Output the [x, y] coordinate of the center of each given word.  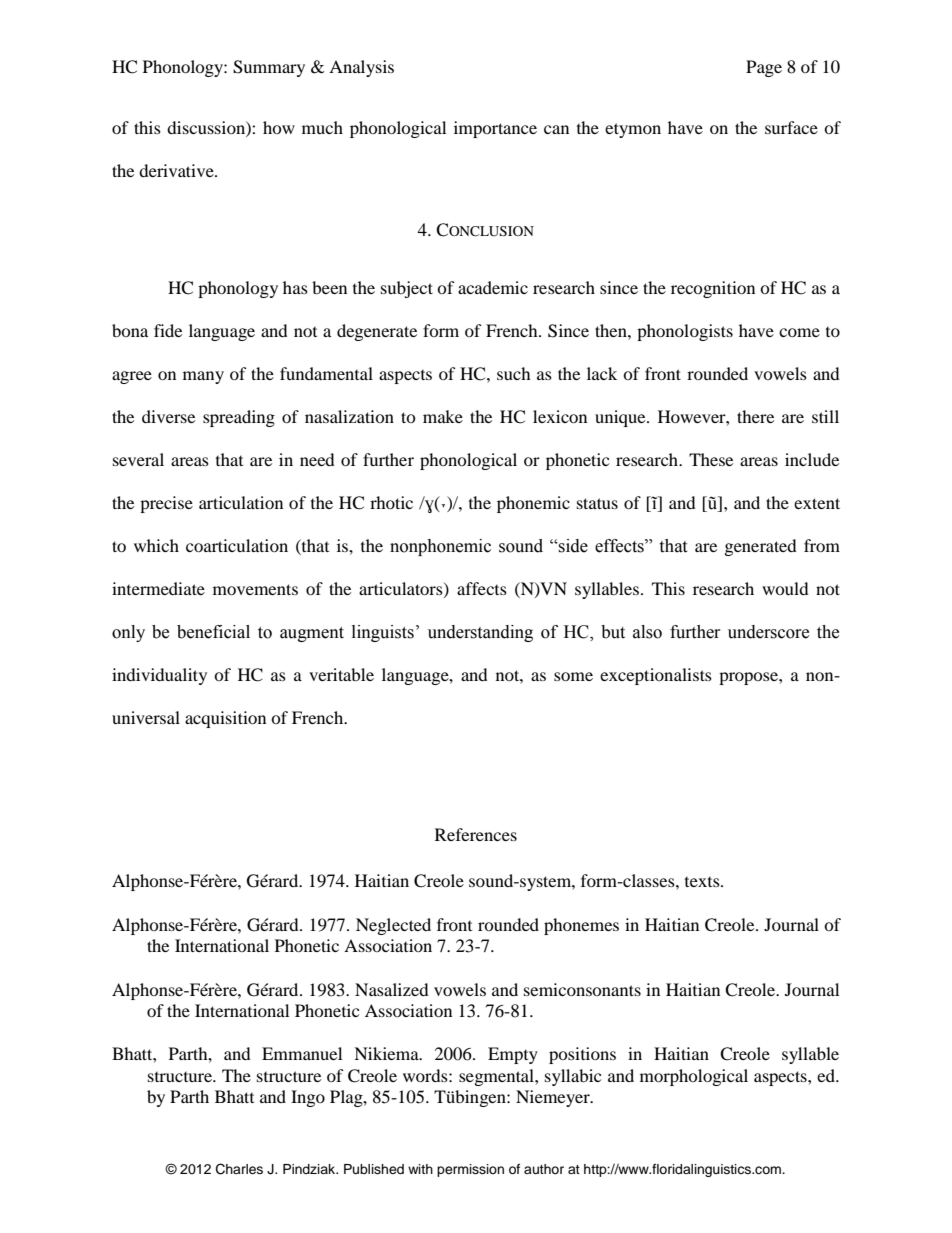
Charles [239, 1169]
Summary [269, 68]
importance [495, 129]
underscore [768, 632]
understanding [480, 633]
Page [764, 68]
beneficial [213, 632]
